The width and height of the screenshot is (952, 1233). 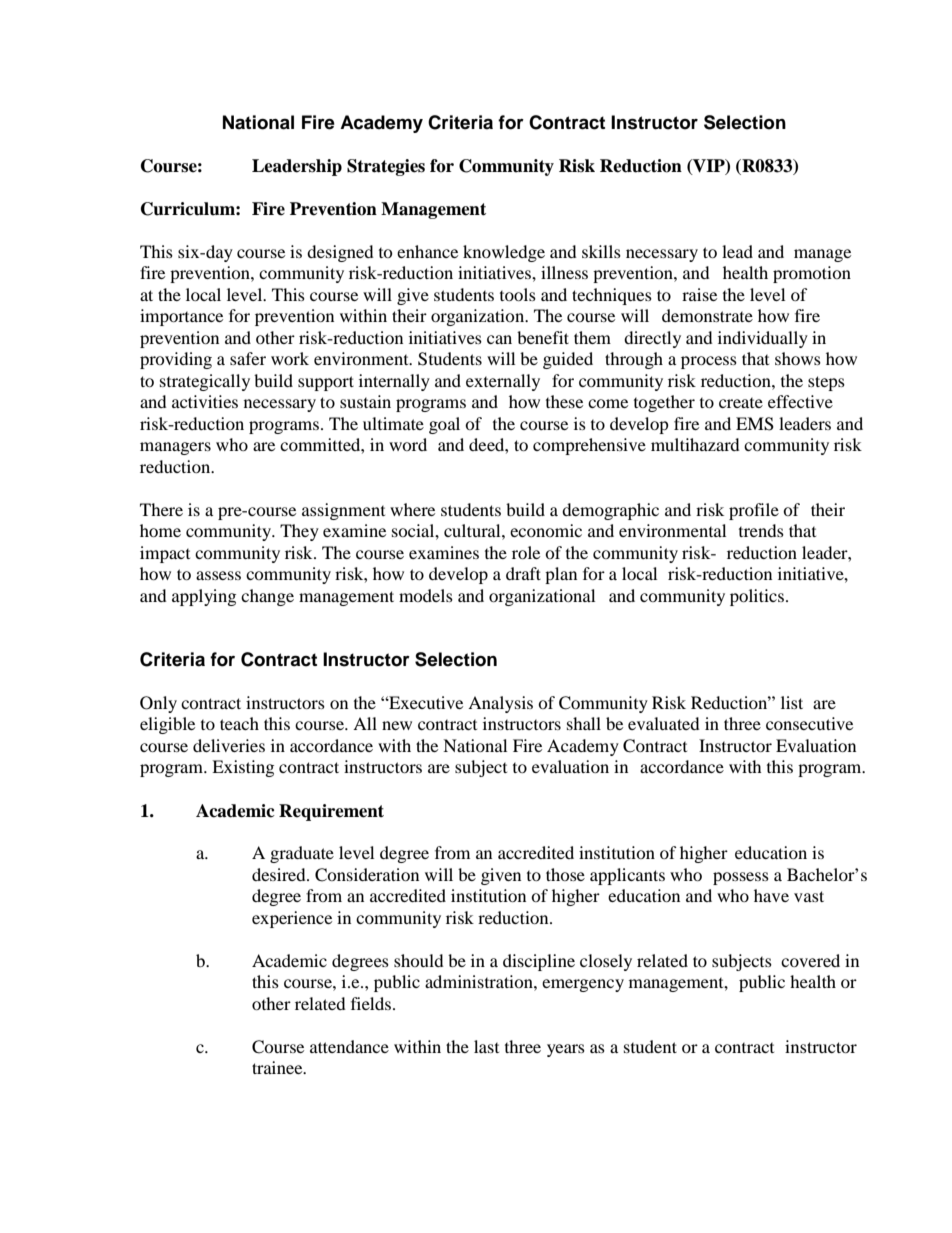 What do you see at coordinates (278, 1067) in the screenshot?
I see `trainee` at bounding box center [278, 1067].
